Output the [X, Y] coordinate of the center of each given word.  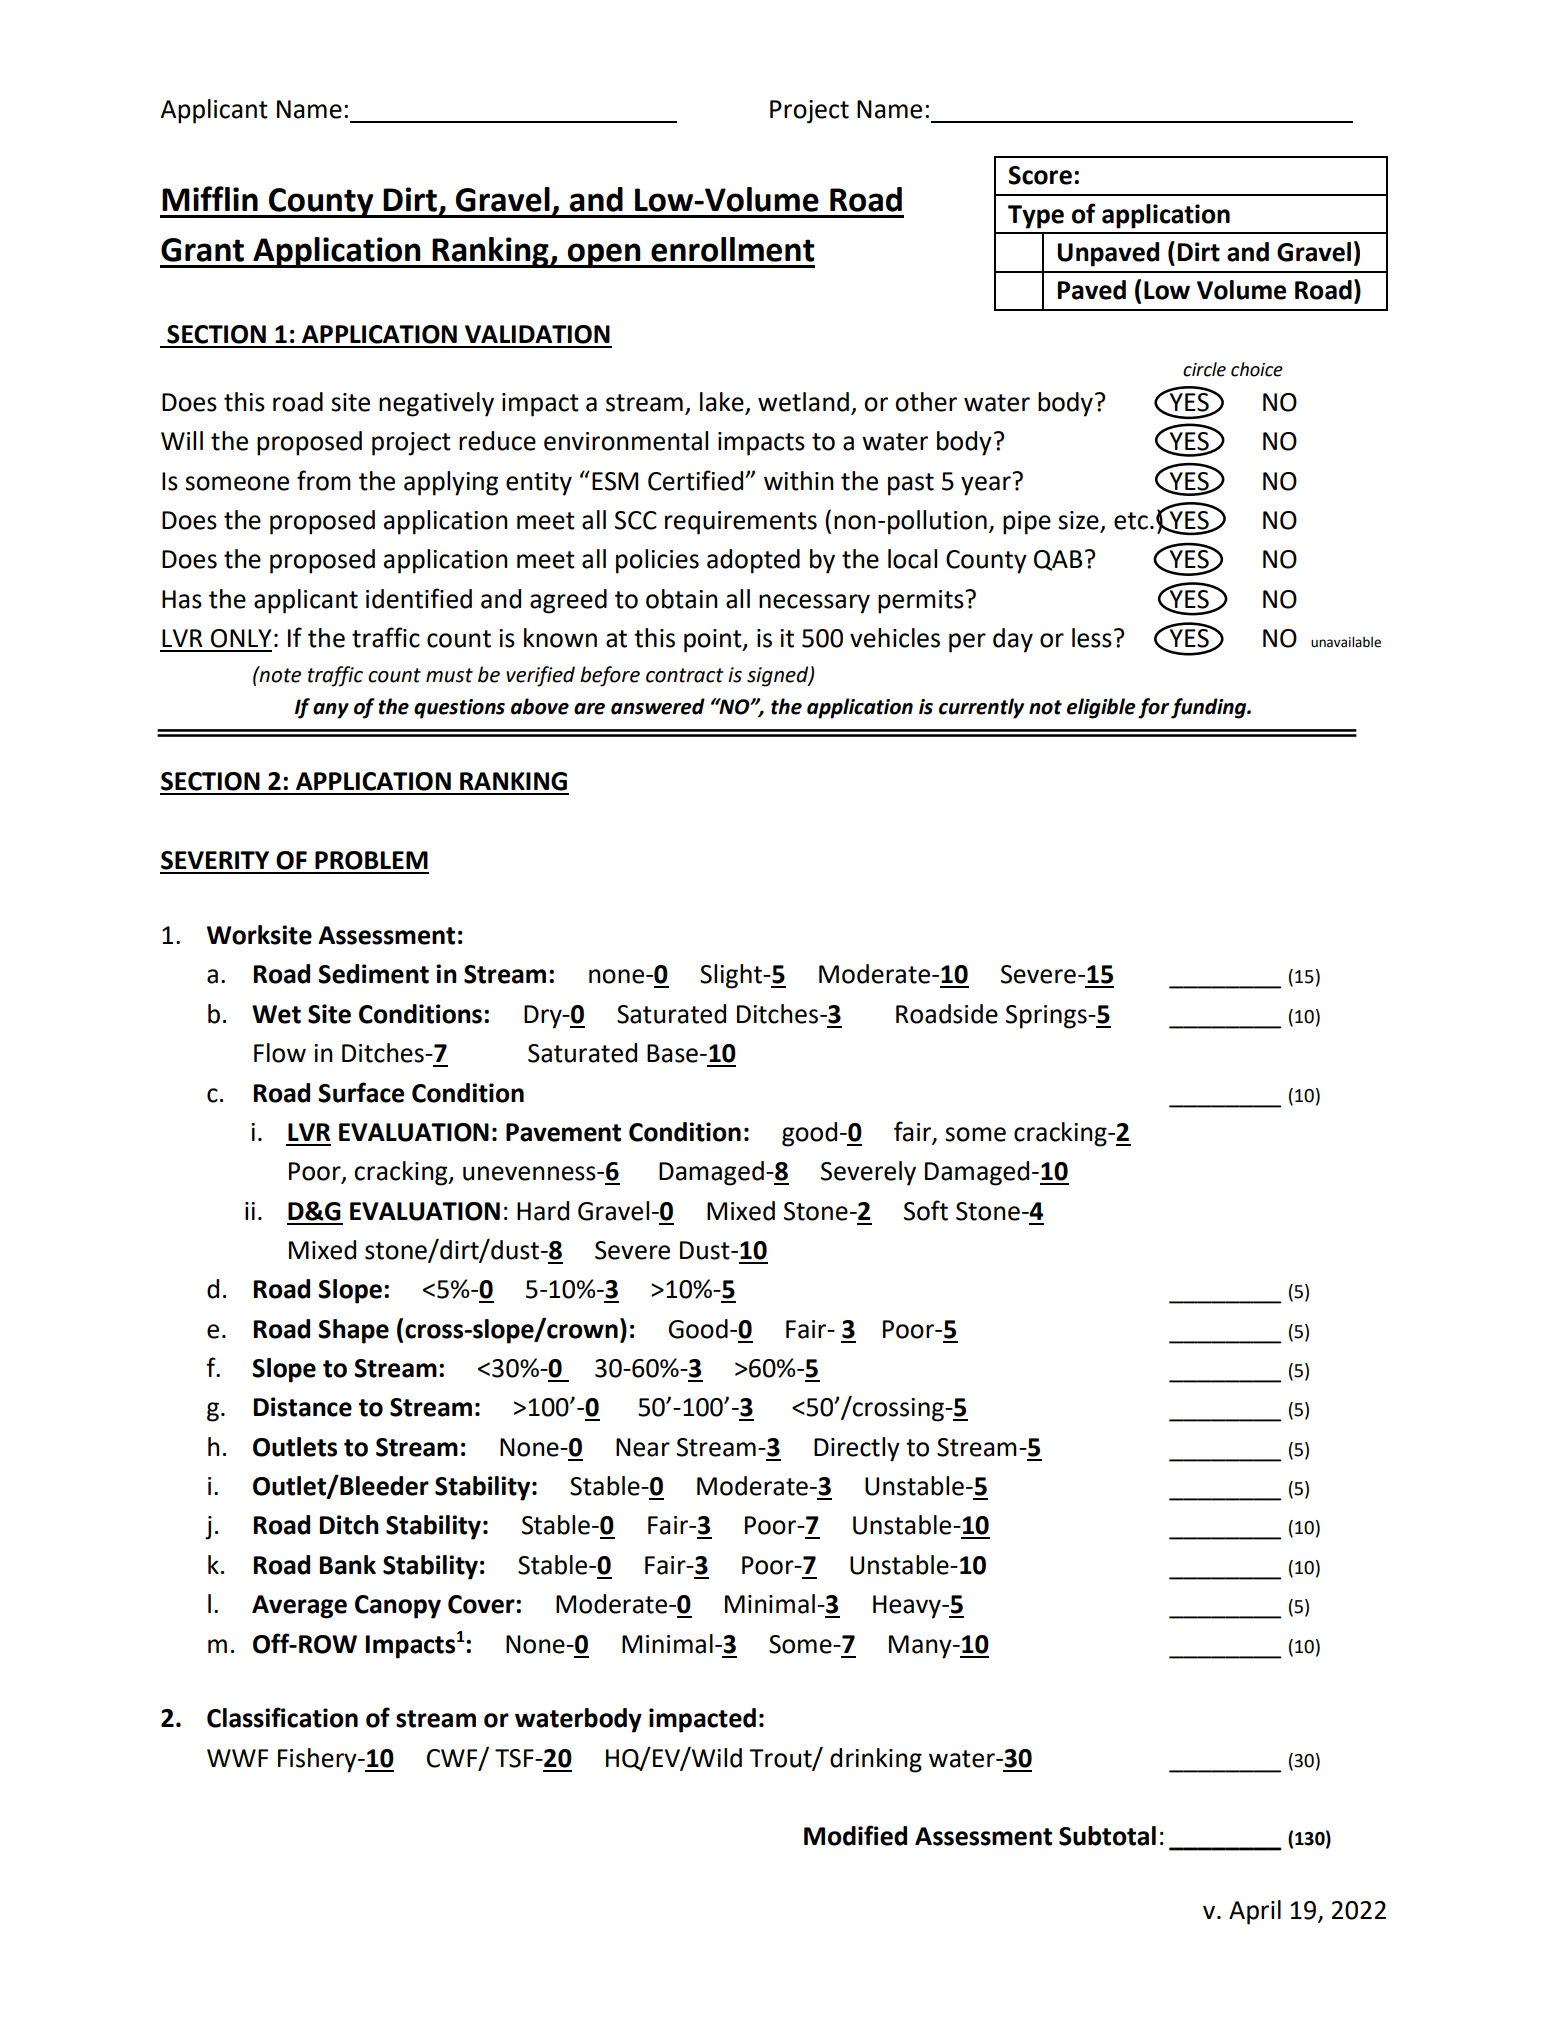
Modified [855, 1835]
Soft [926, 1210]
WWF [237, 1758]
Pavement [563, 1132]
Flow [280, 1053]
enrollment [732, 249]
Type [1036, 217]
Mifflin [210, 198]
